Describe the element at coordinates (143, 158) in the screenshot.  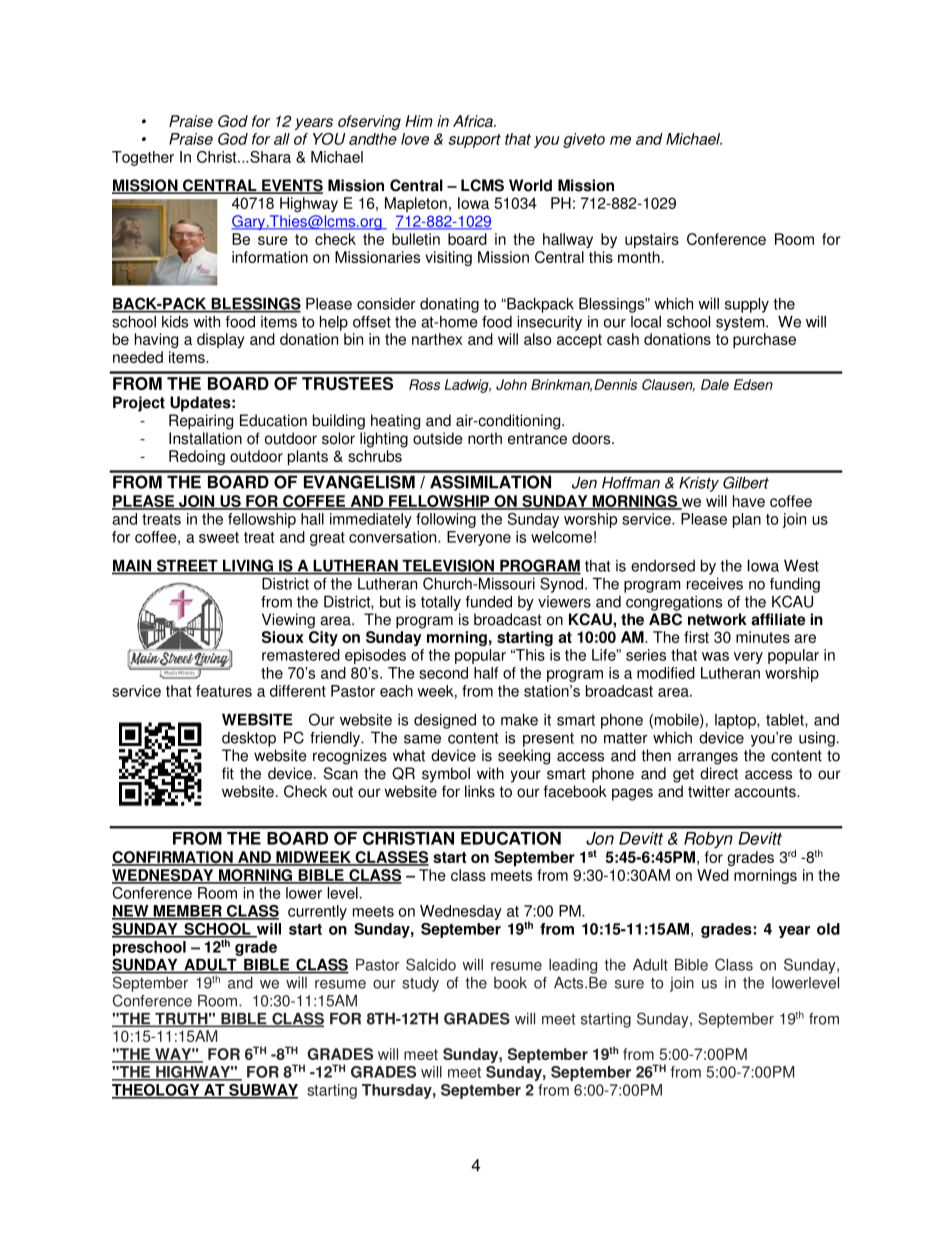
I see `Together` at that location.
